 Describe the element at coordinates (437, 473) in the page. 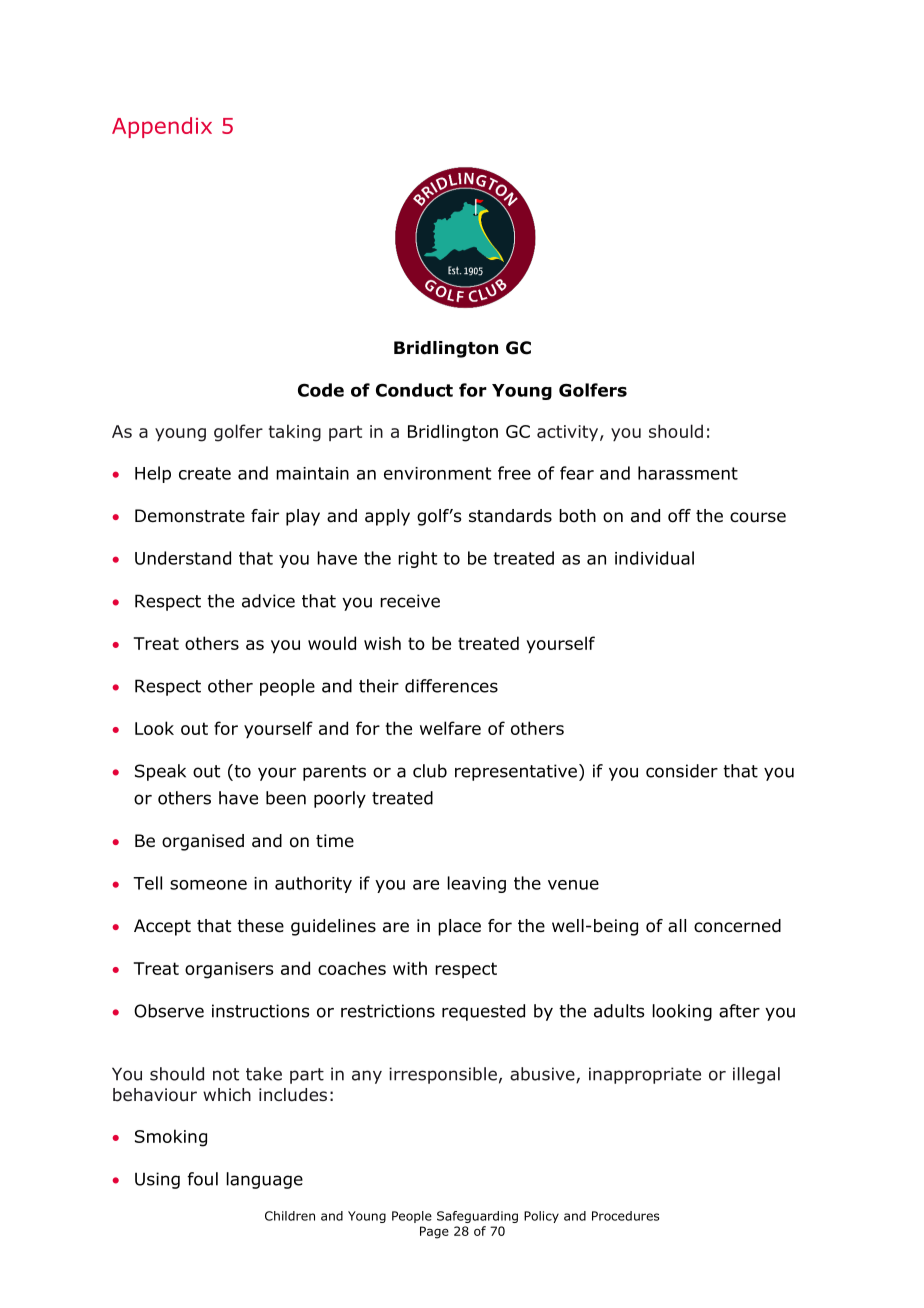

I see `environment` at that location.
